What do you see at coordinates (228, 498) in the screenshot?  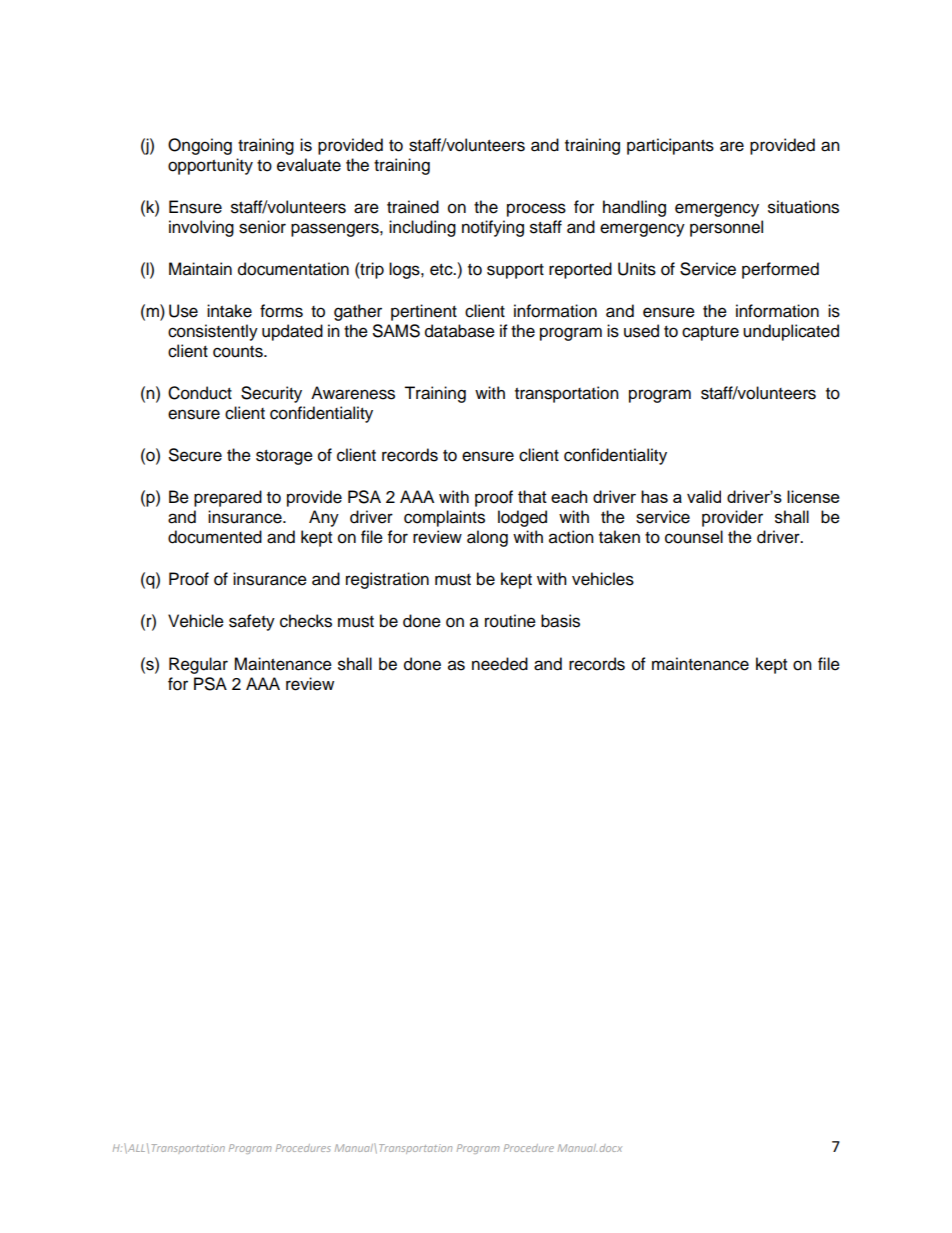 I see `prepared` at bounding box center [228, 498].
